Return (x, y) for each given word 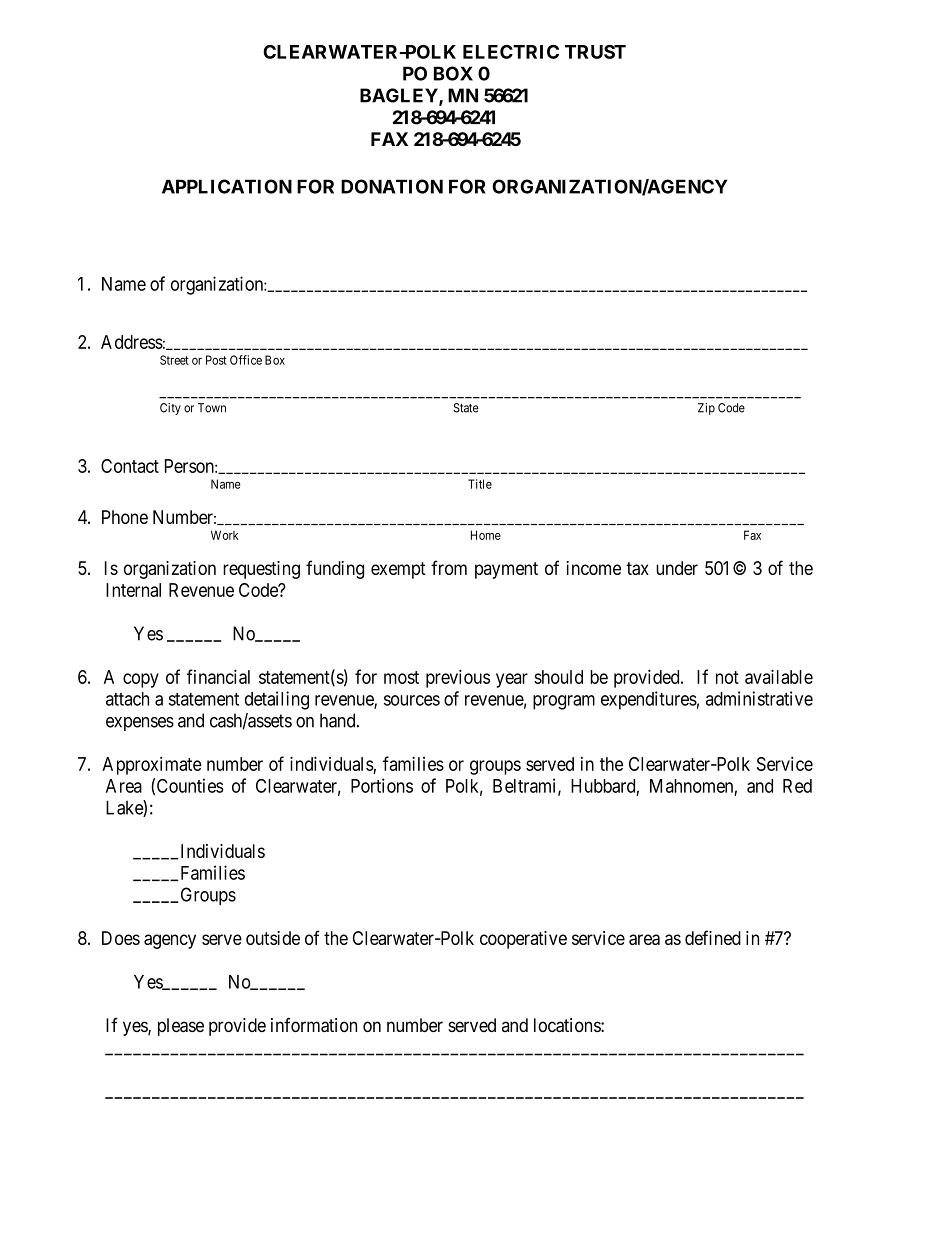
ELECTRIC (511, 52)
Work (225, 535)
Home (486, 535)
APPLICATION (227, 186)
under (677, 568)
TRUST (595, 52)
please (181, 1027)
